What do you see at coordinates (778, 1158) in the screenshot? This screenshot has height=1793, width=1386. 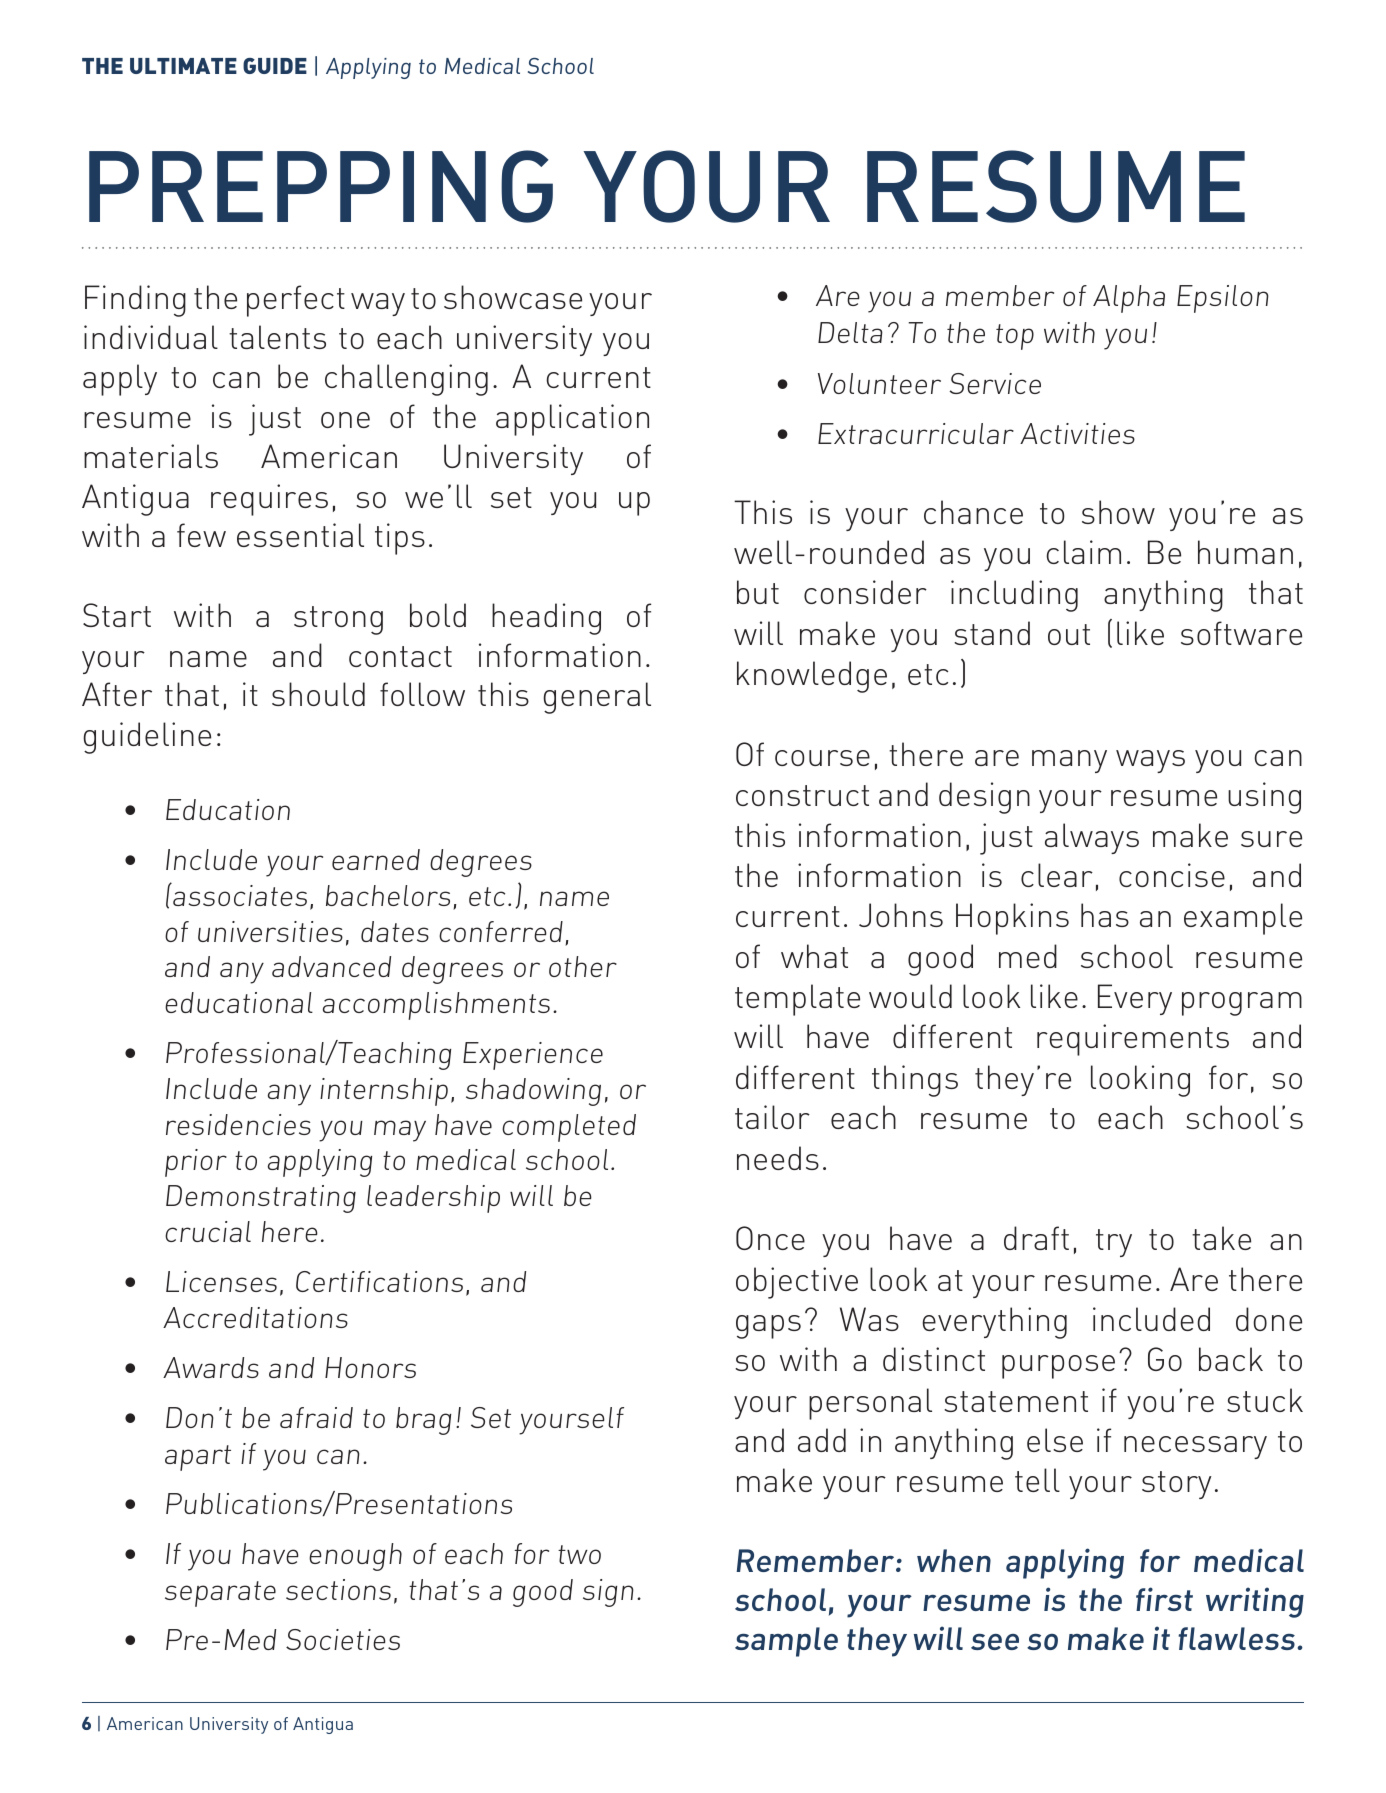 I see `needs` at bounding box center [778, 1158].
